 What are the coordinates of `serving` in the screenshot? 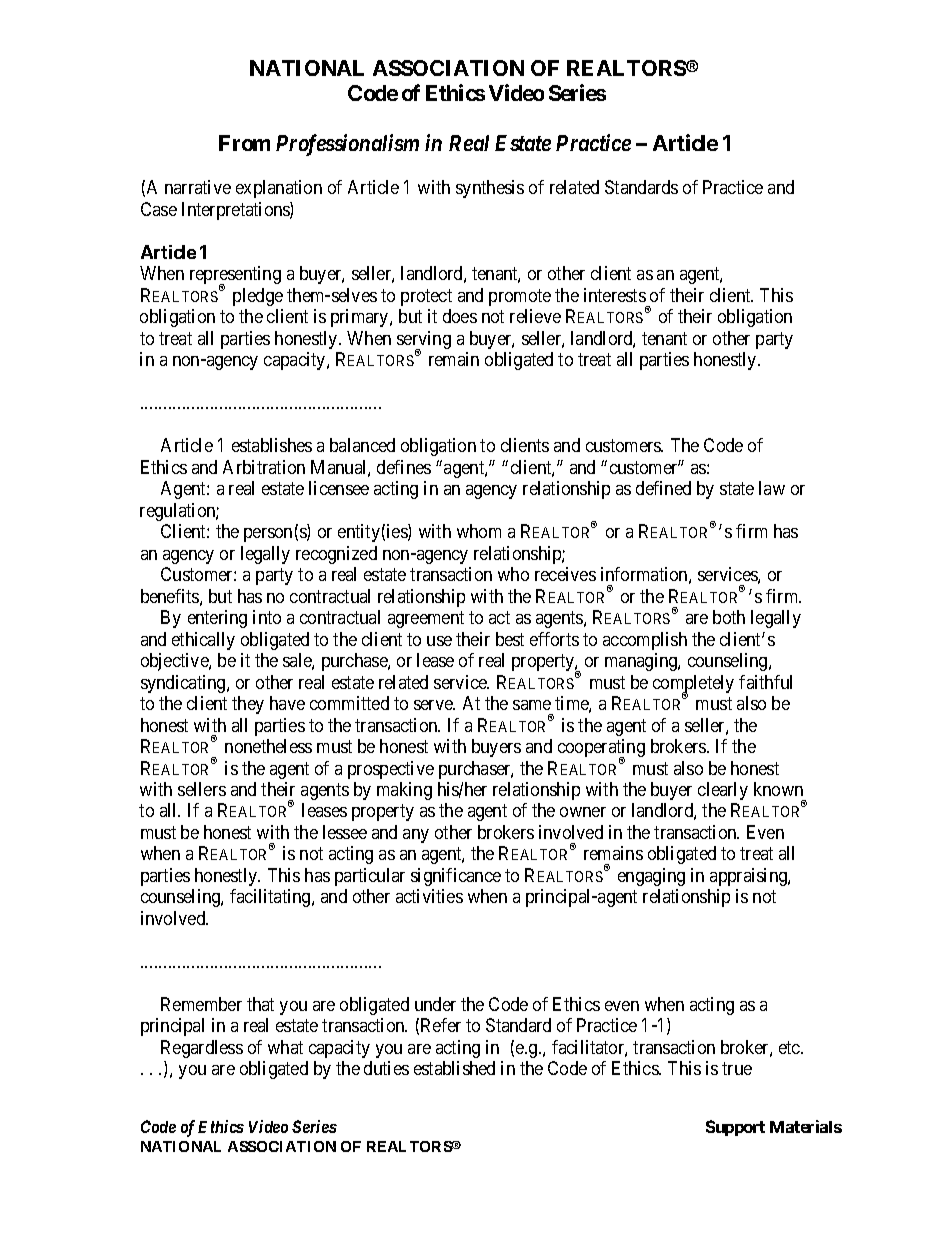 It's located at (424, 341).
